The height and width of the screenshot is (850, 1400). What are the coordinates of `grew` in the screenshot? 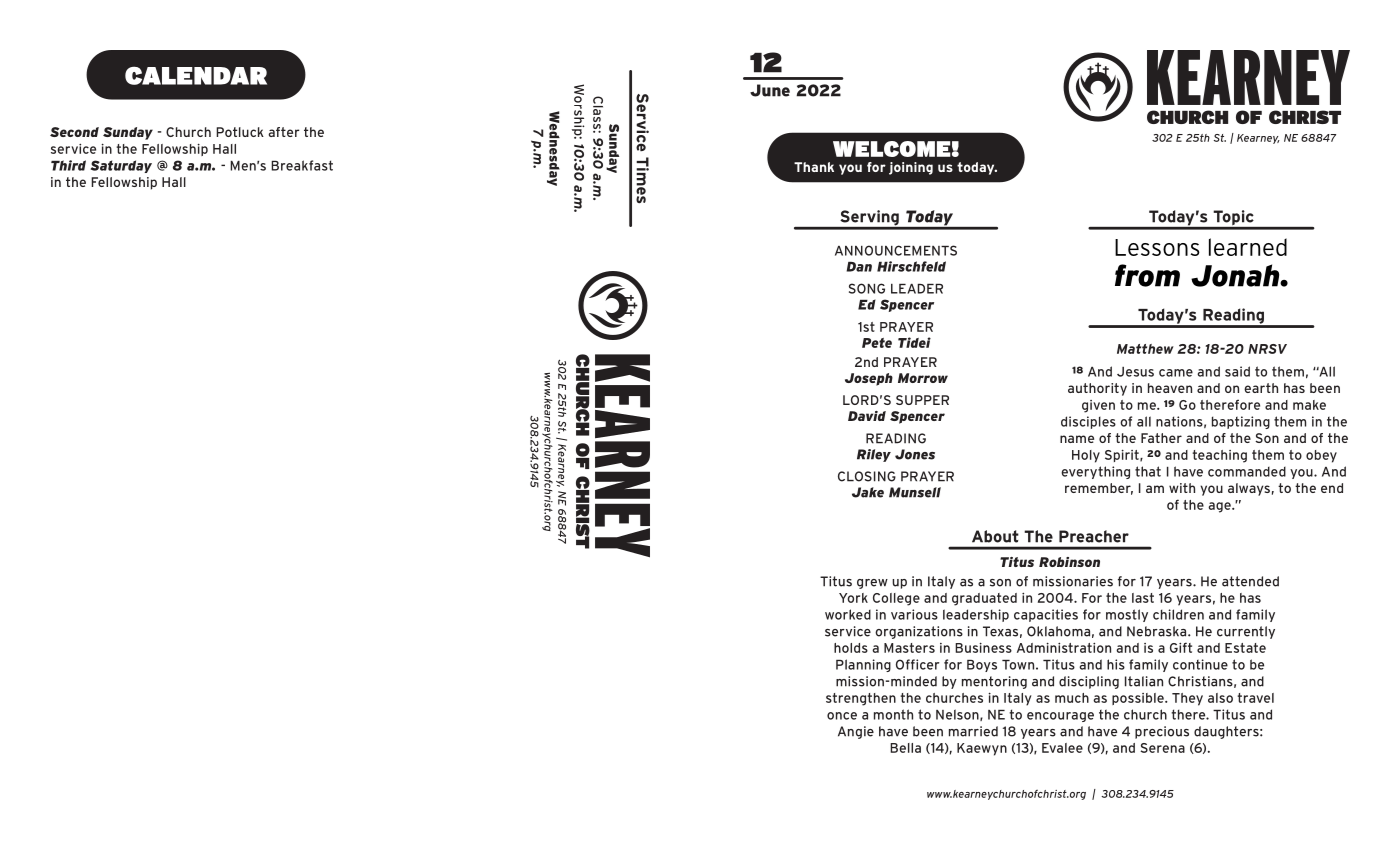 It's located at (872, 584).
